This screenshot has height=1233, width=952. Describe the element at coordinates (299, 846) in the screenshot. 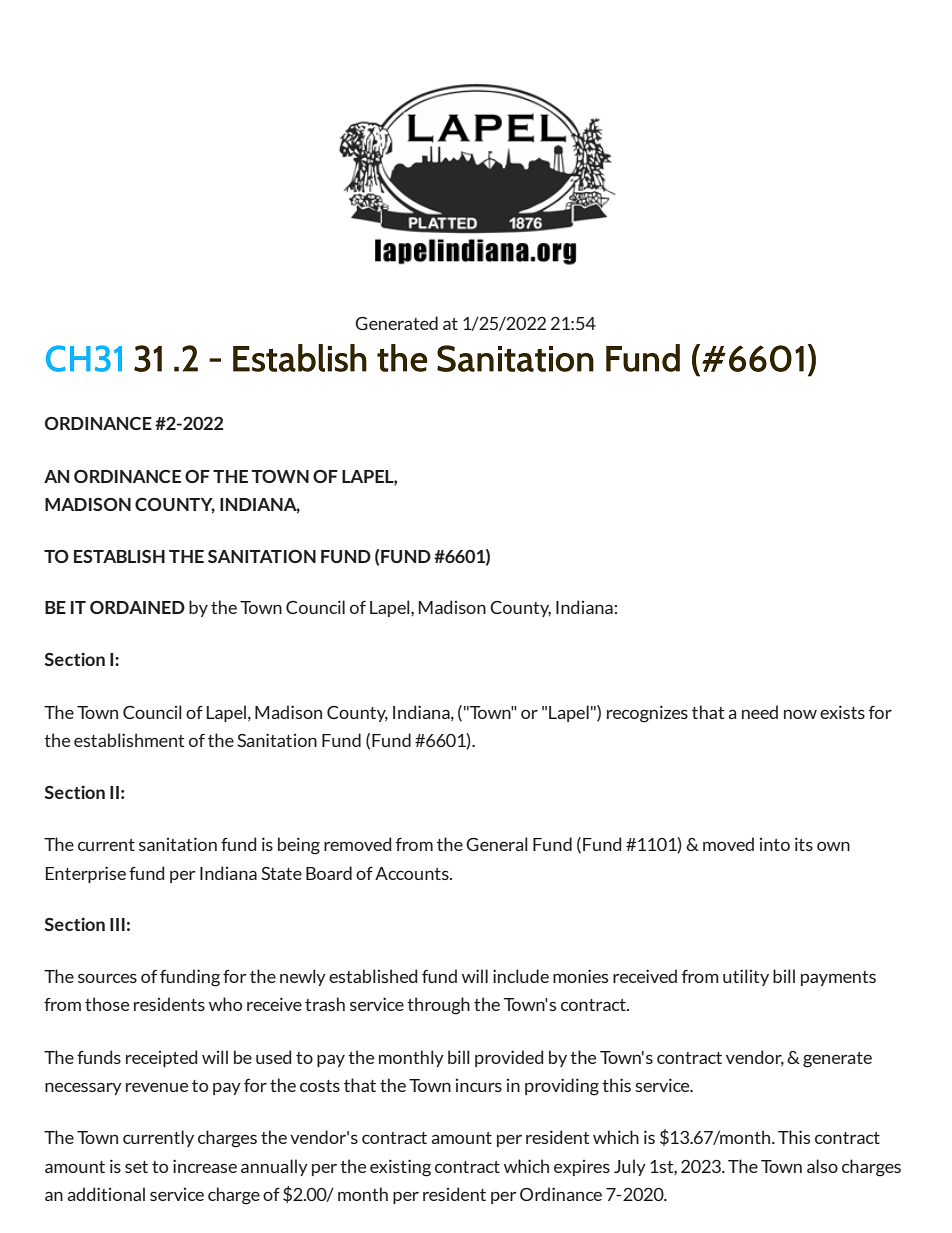

I see `being` at that location.
